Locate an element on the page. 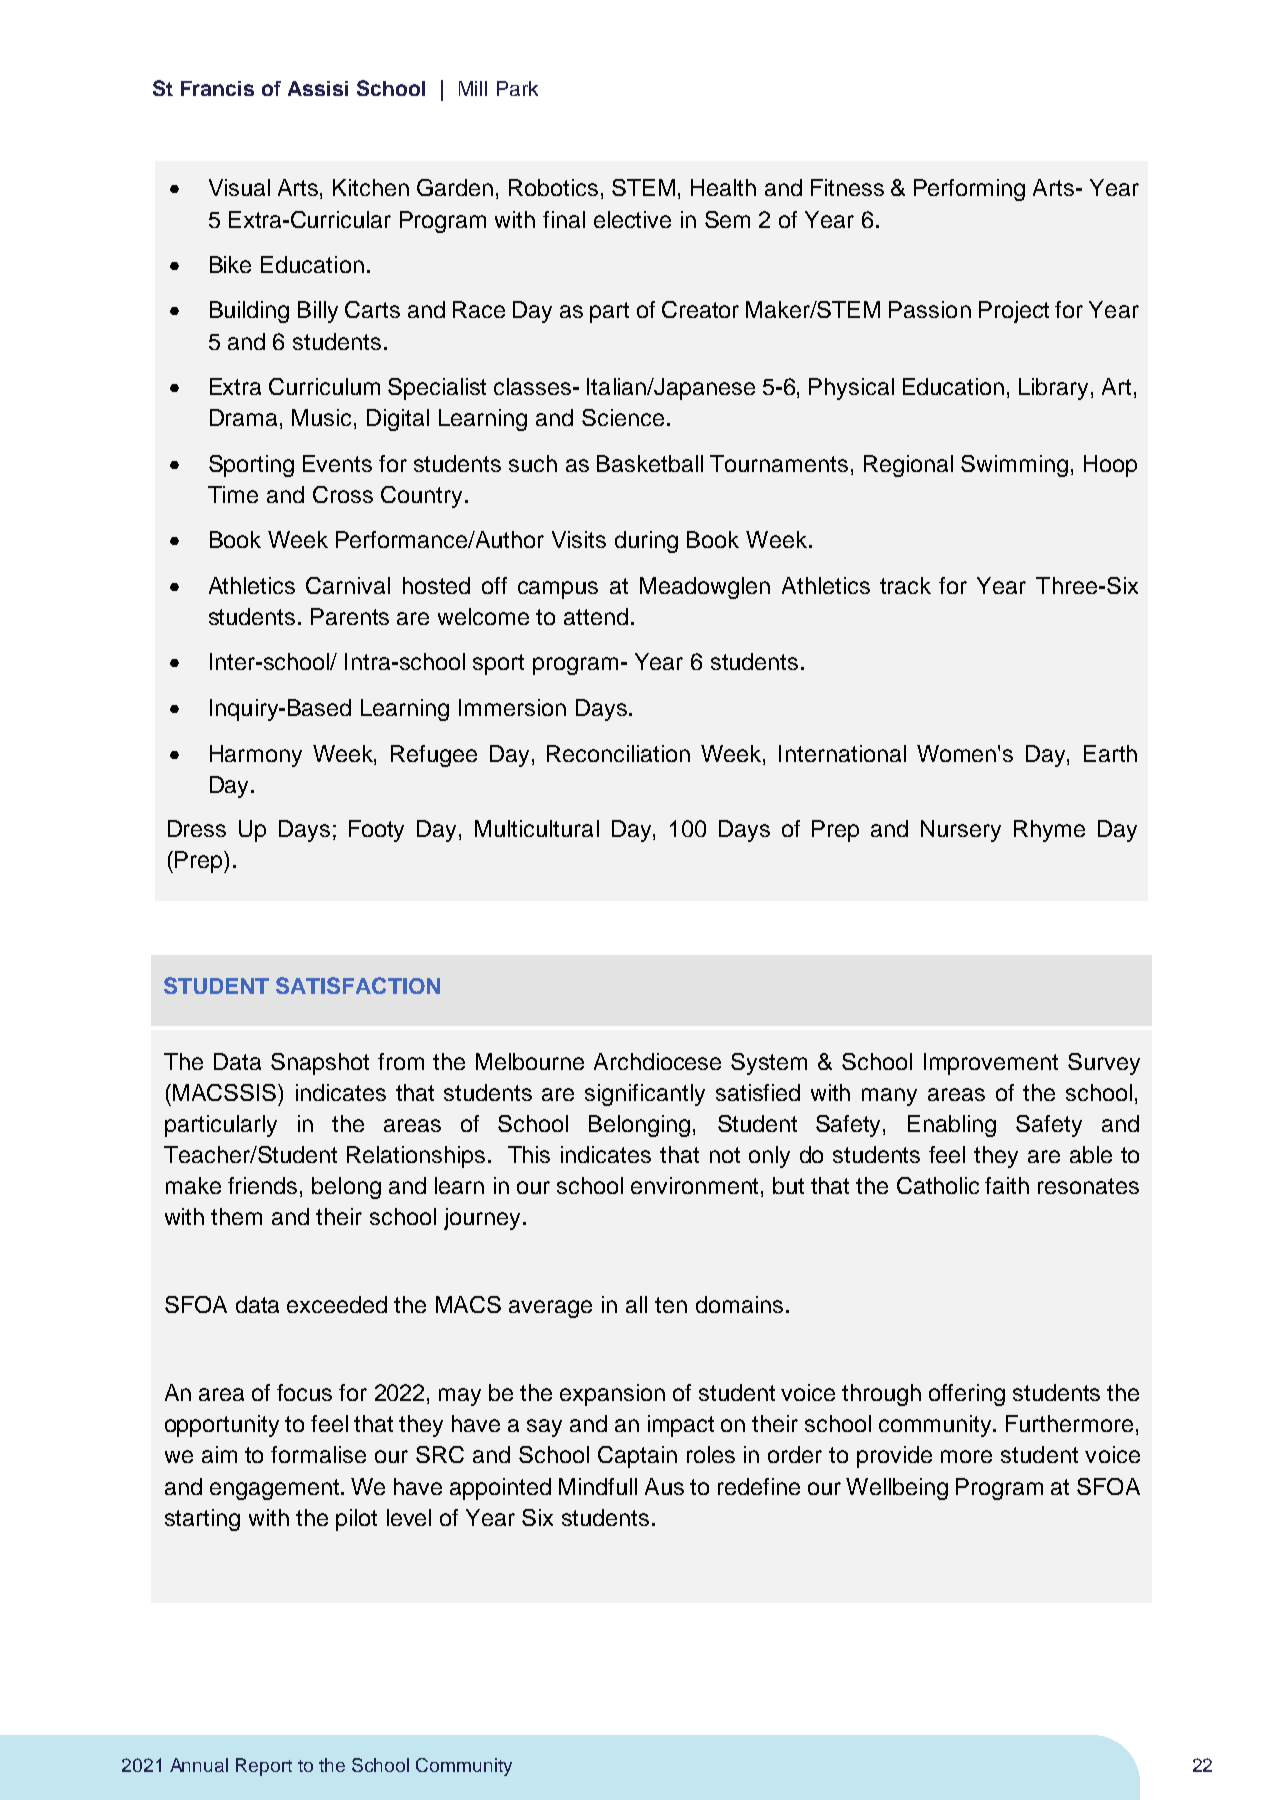 This document has width=1273, height=1800. Report is located at coordinates (264, 1767).
